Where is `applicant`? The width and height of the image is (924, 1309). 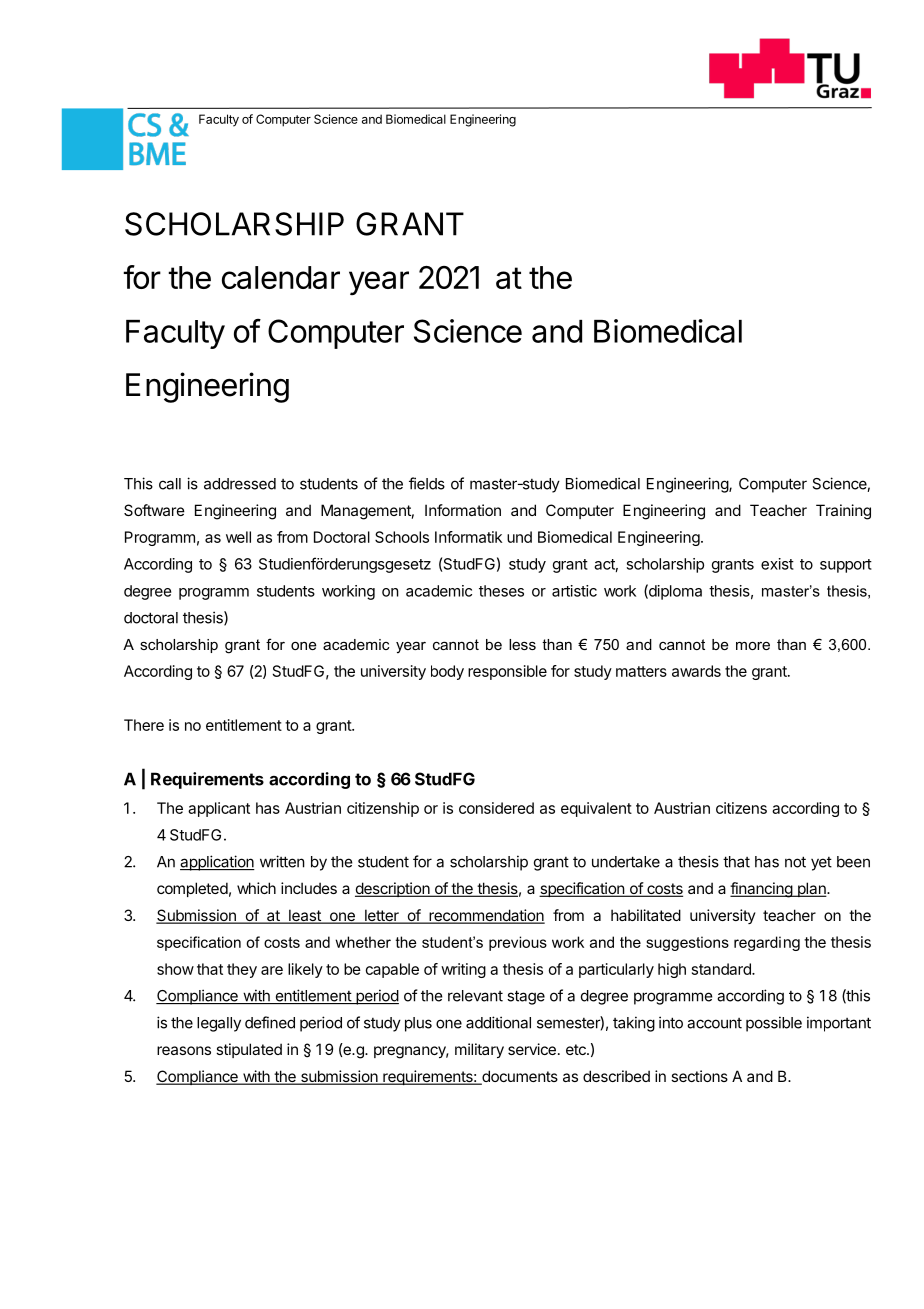
applicant is located at coordinates (219, 809).
